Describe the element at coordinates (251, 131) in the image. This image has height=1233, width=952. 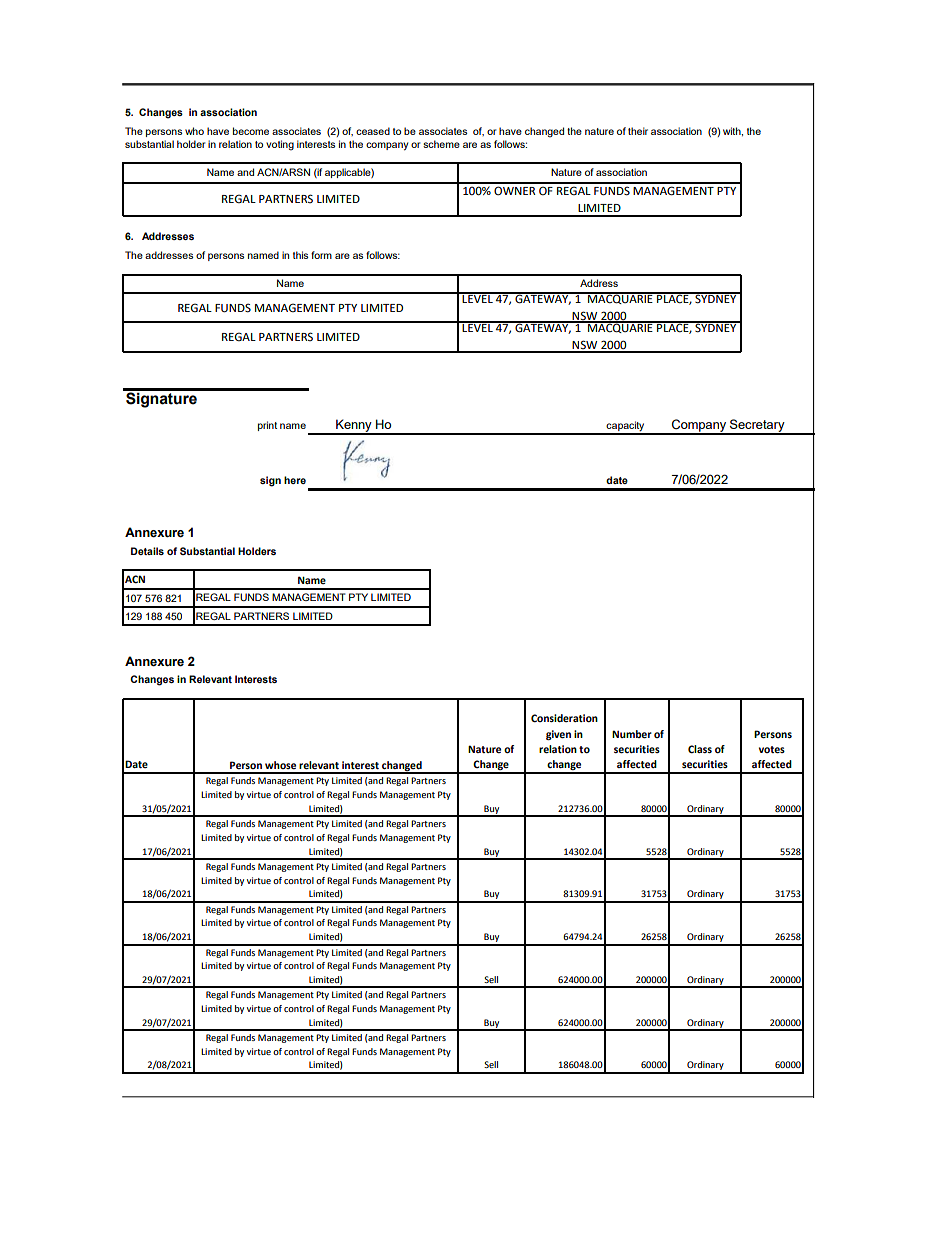
I see `become` at that location.
